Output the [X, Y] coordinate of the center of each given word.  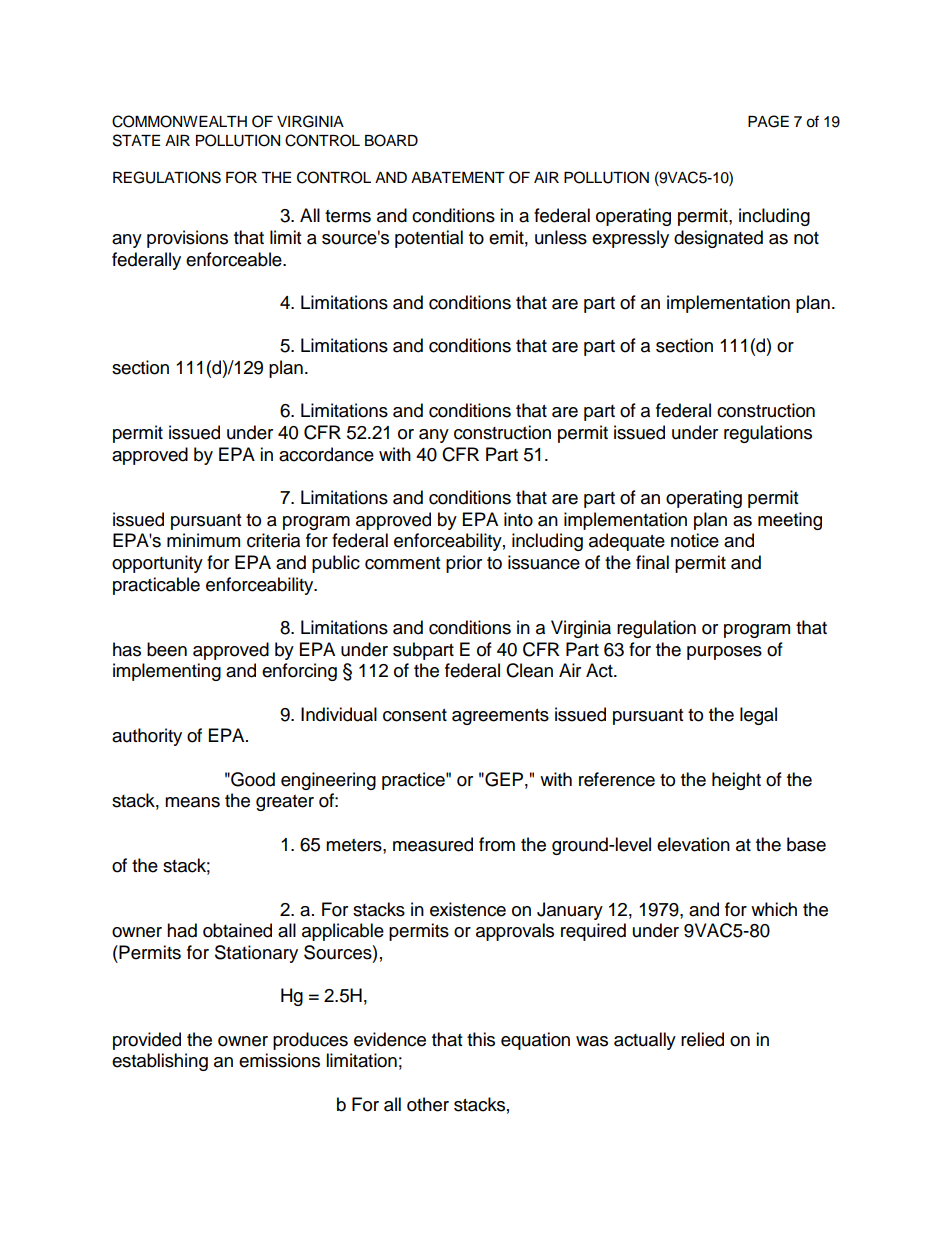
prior [464, 564]
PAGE [768, 121]
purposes [724, 653]
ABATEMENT [458, 177]
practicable [156, 586]
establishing [160, 1062]
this [481, 1039]
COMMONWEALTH [179, 121]
